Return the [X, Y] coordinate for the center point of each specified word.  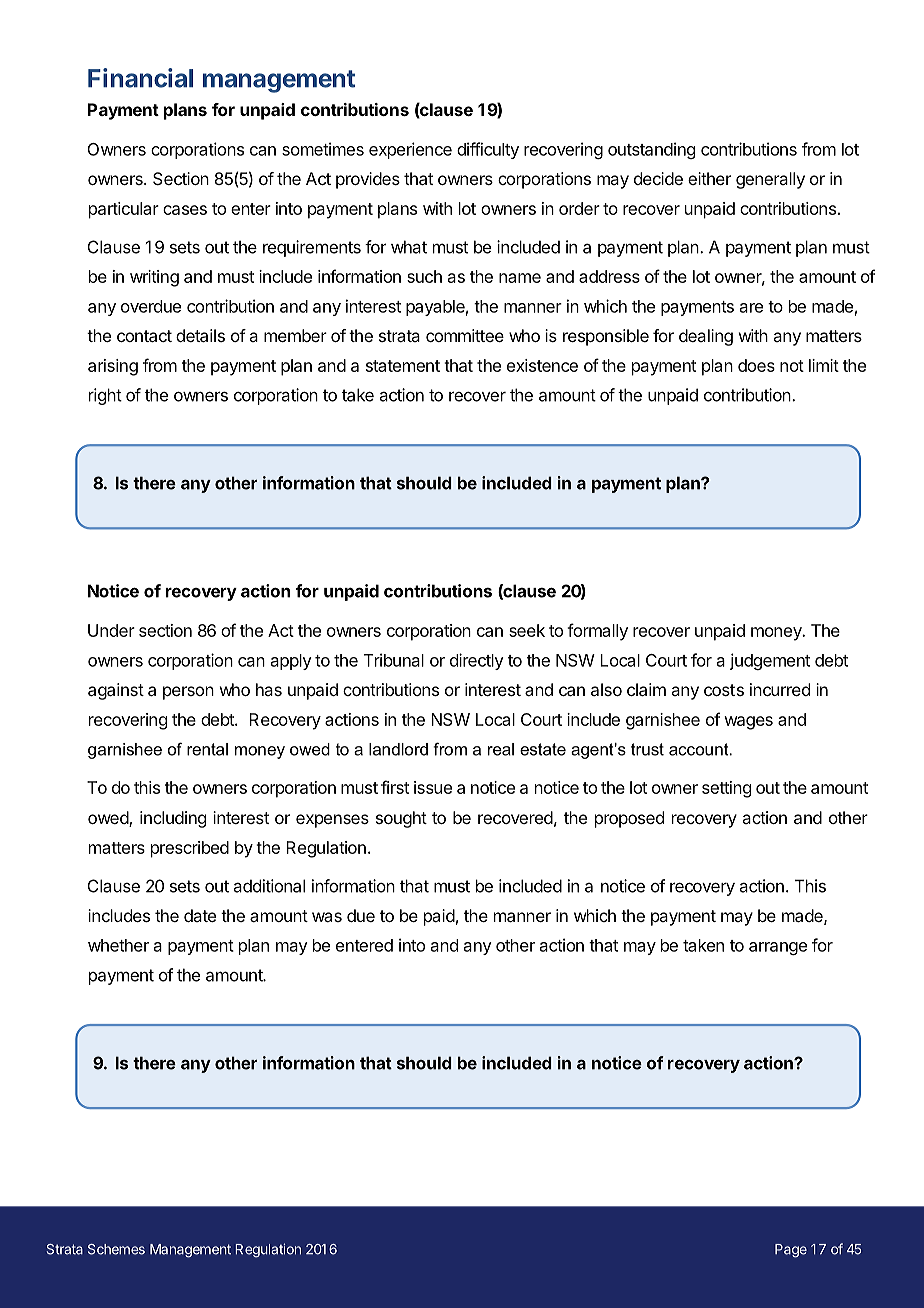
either [709, 178]
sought [401, 819]
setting [726, 789]
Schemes [116, 1249]
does [756, 365]
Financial [140, 78]
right [105, 396]
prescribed [190, 849]
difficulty [488, 150]
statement [403, 366]
